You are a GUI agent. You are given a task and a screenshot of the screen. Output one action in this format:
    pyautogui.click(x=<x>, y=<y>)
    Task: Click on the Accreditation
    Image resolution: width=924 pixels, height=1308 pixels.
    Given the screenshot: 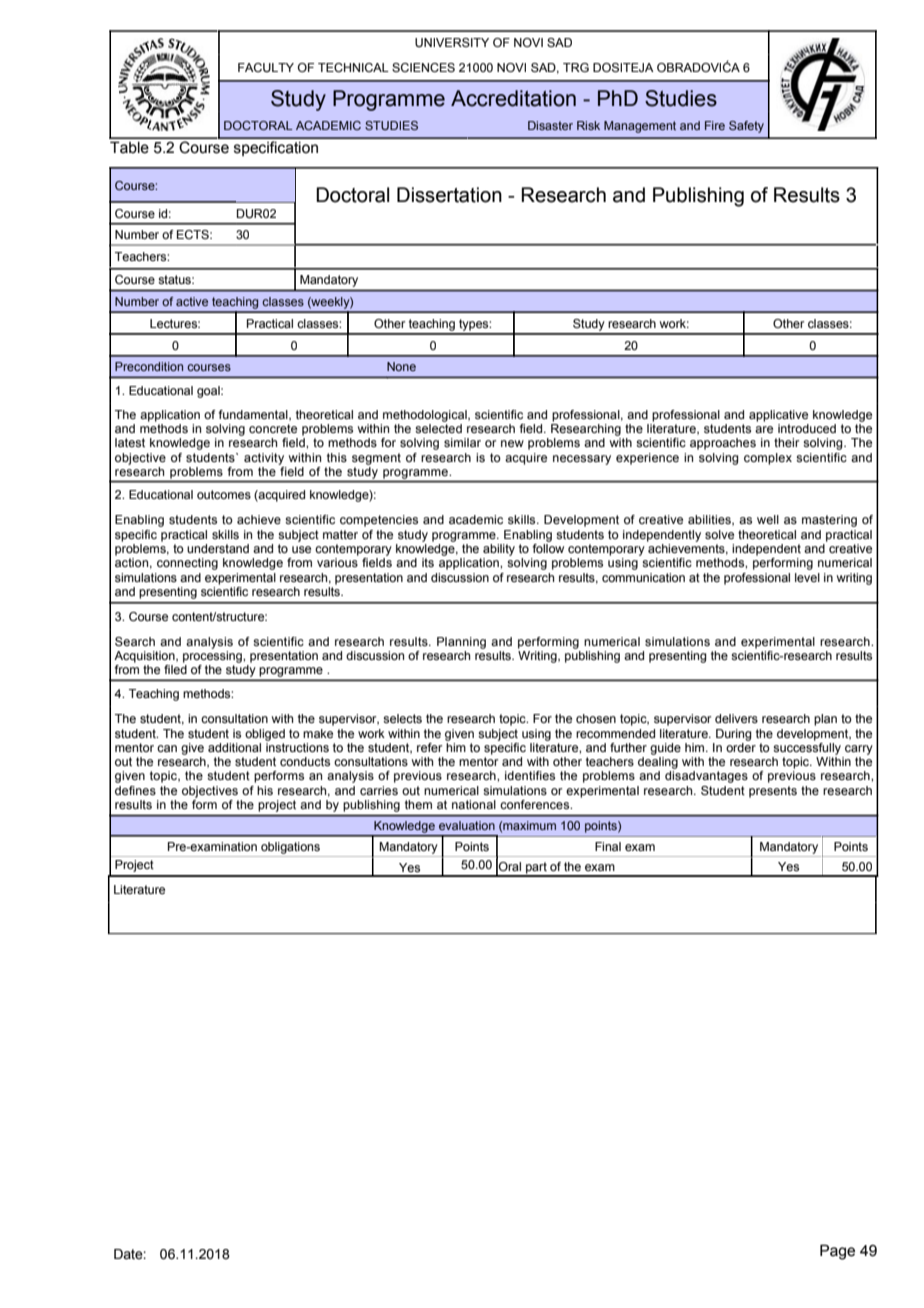 What is the action you would take?
    pyautogui.click(x=513, y=98)
